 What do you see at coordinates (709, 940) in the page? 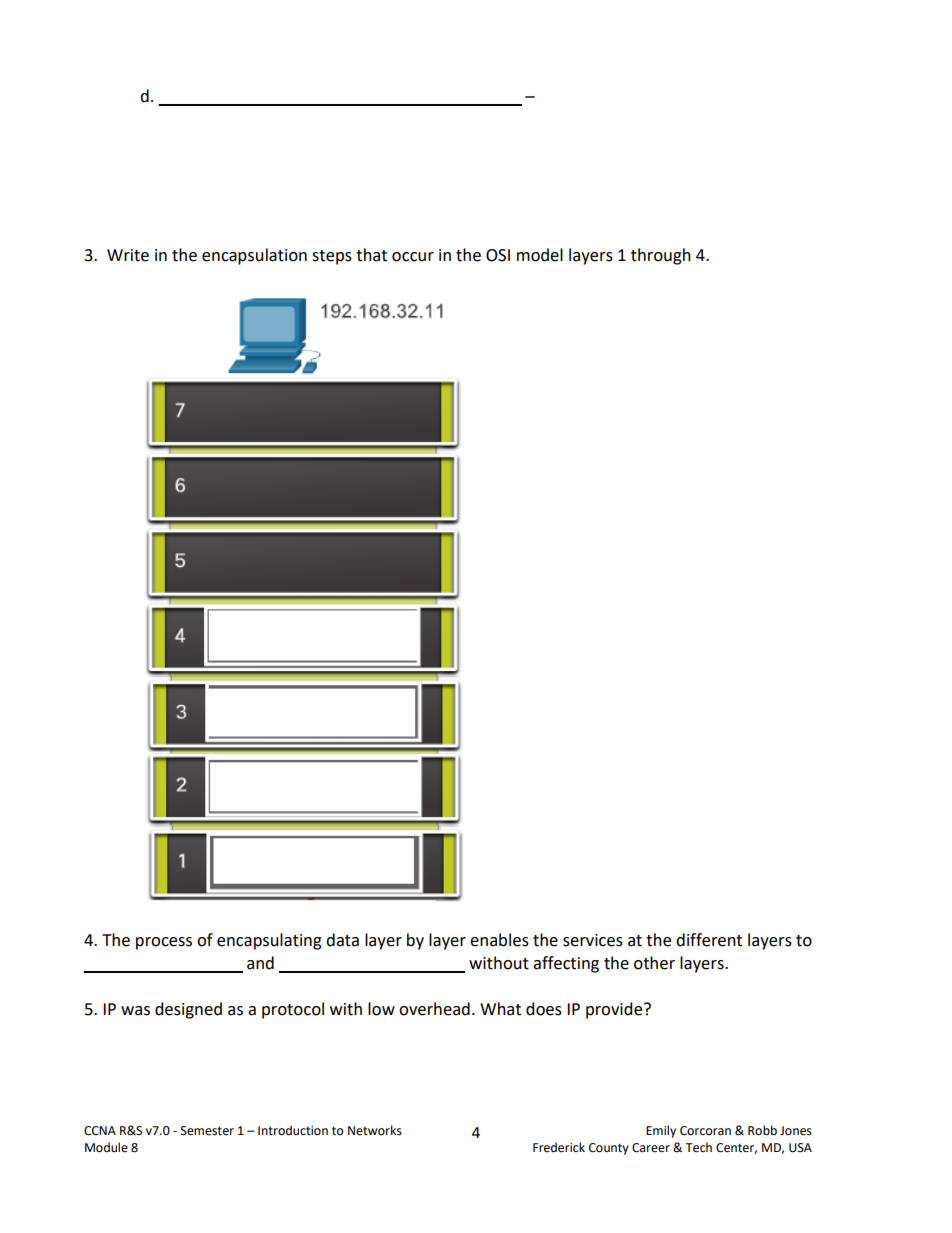
I see `different` at bounding box center [709, 940].
